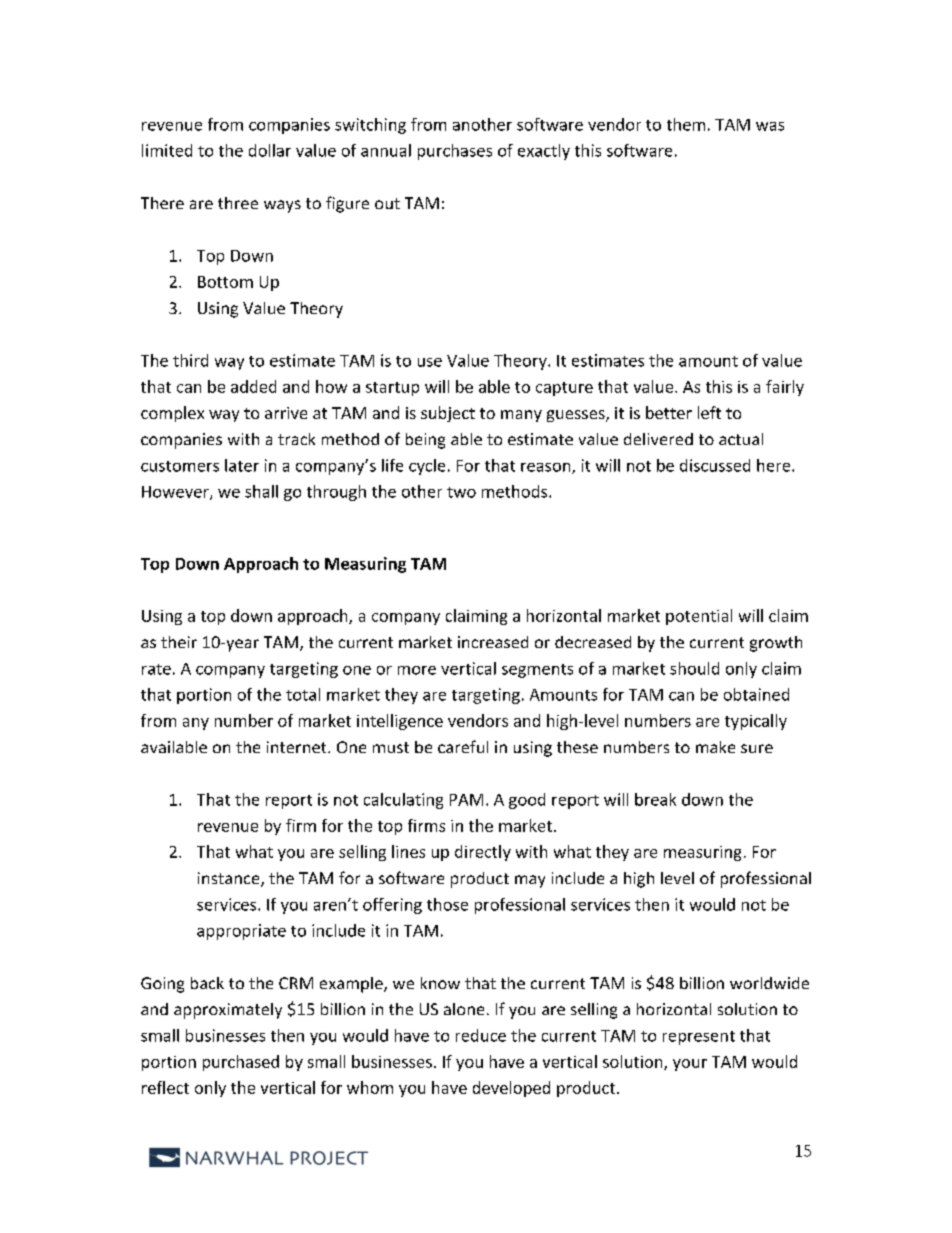 This screenshot has width=952, height=1233. Describe the element at coordinates (270, 150) in the screenshot. I see `dollar` at that location.
